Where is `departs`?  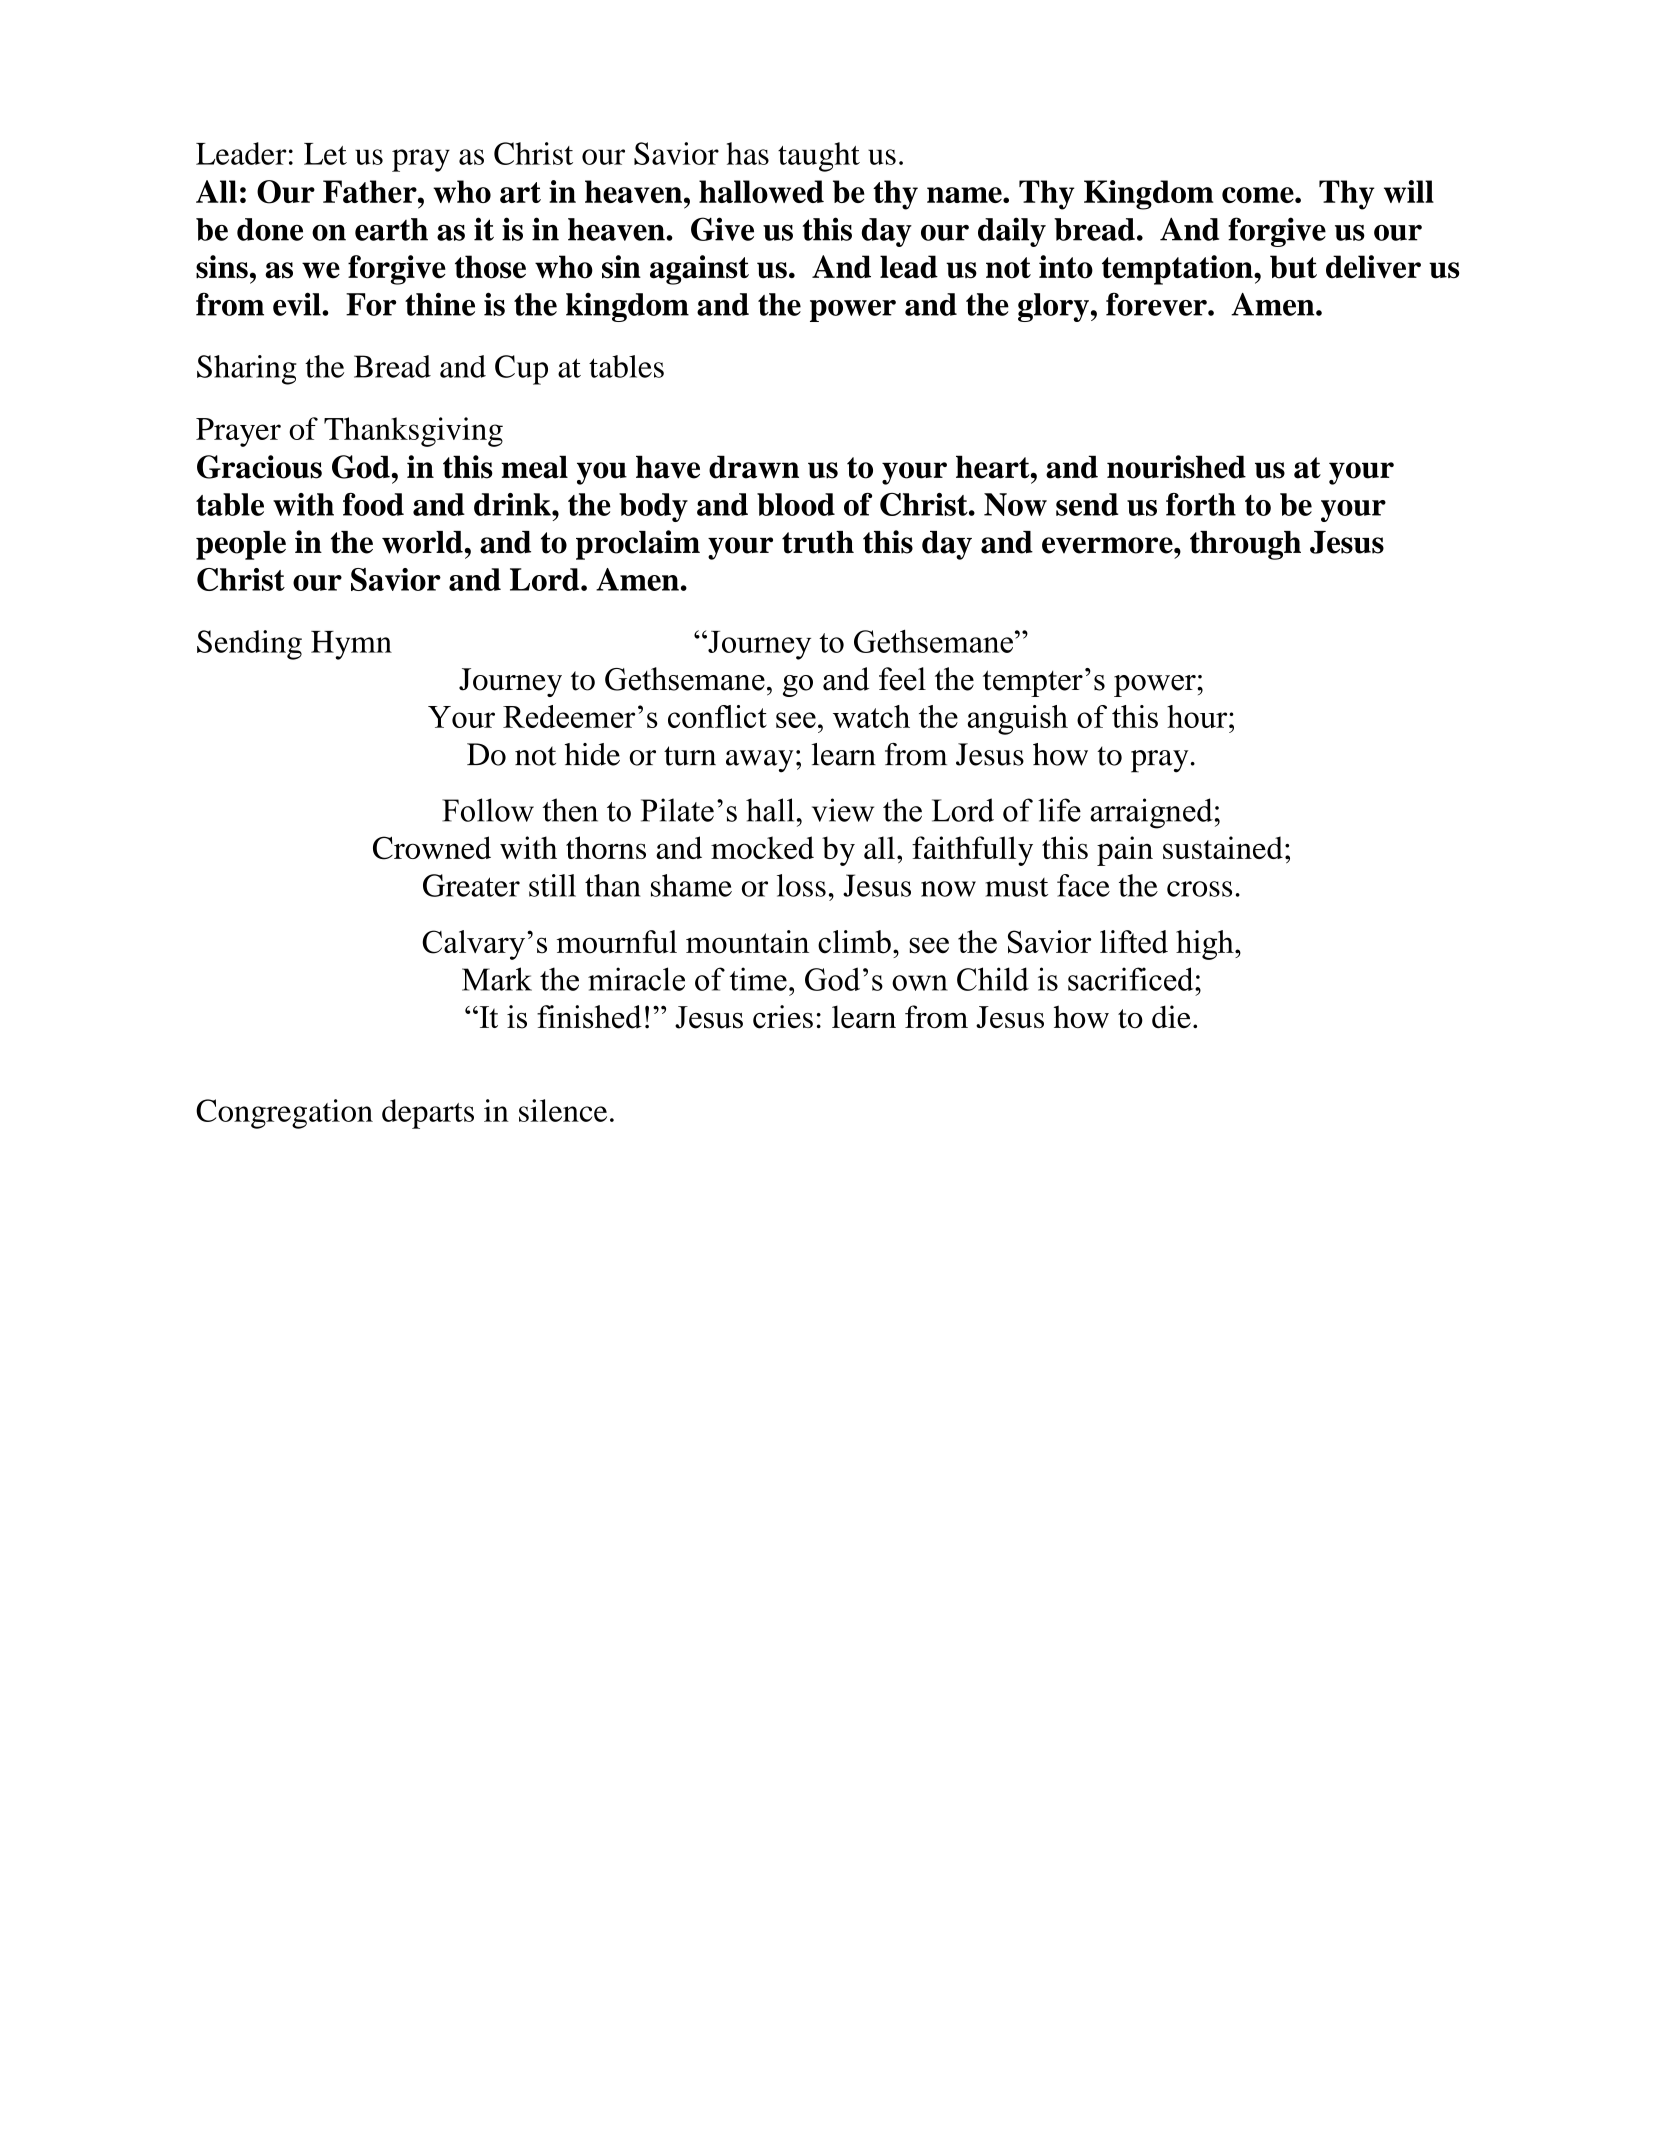
departs is located at coordinates (428, 1114).
